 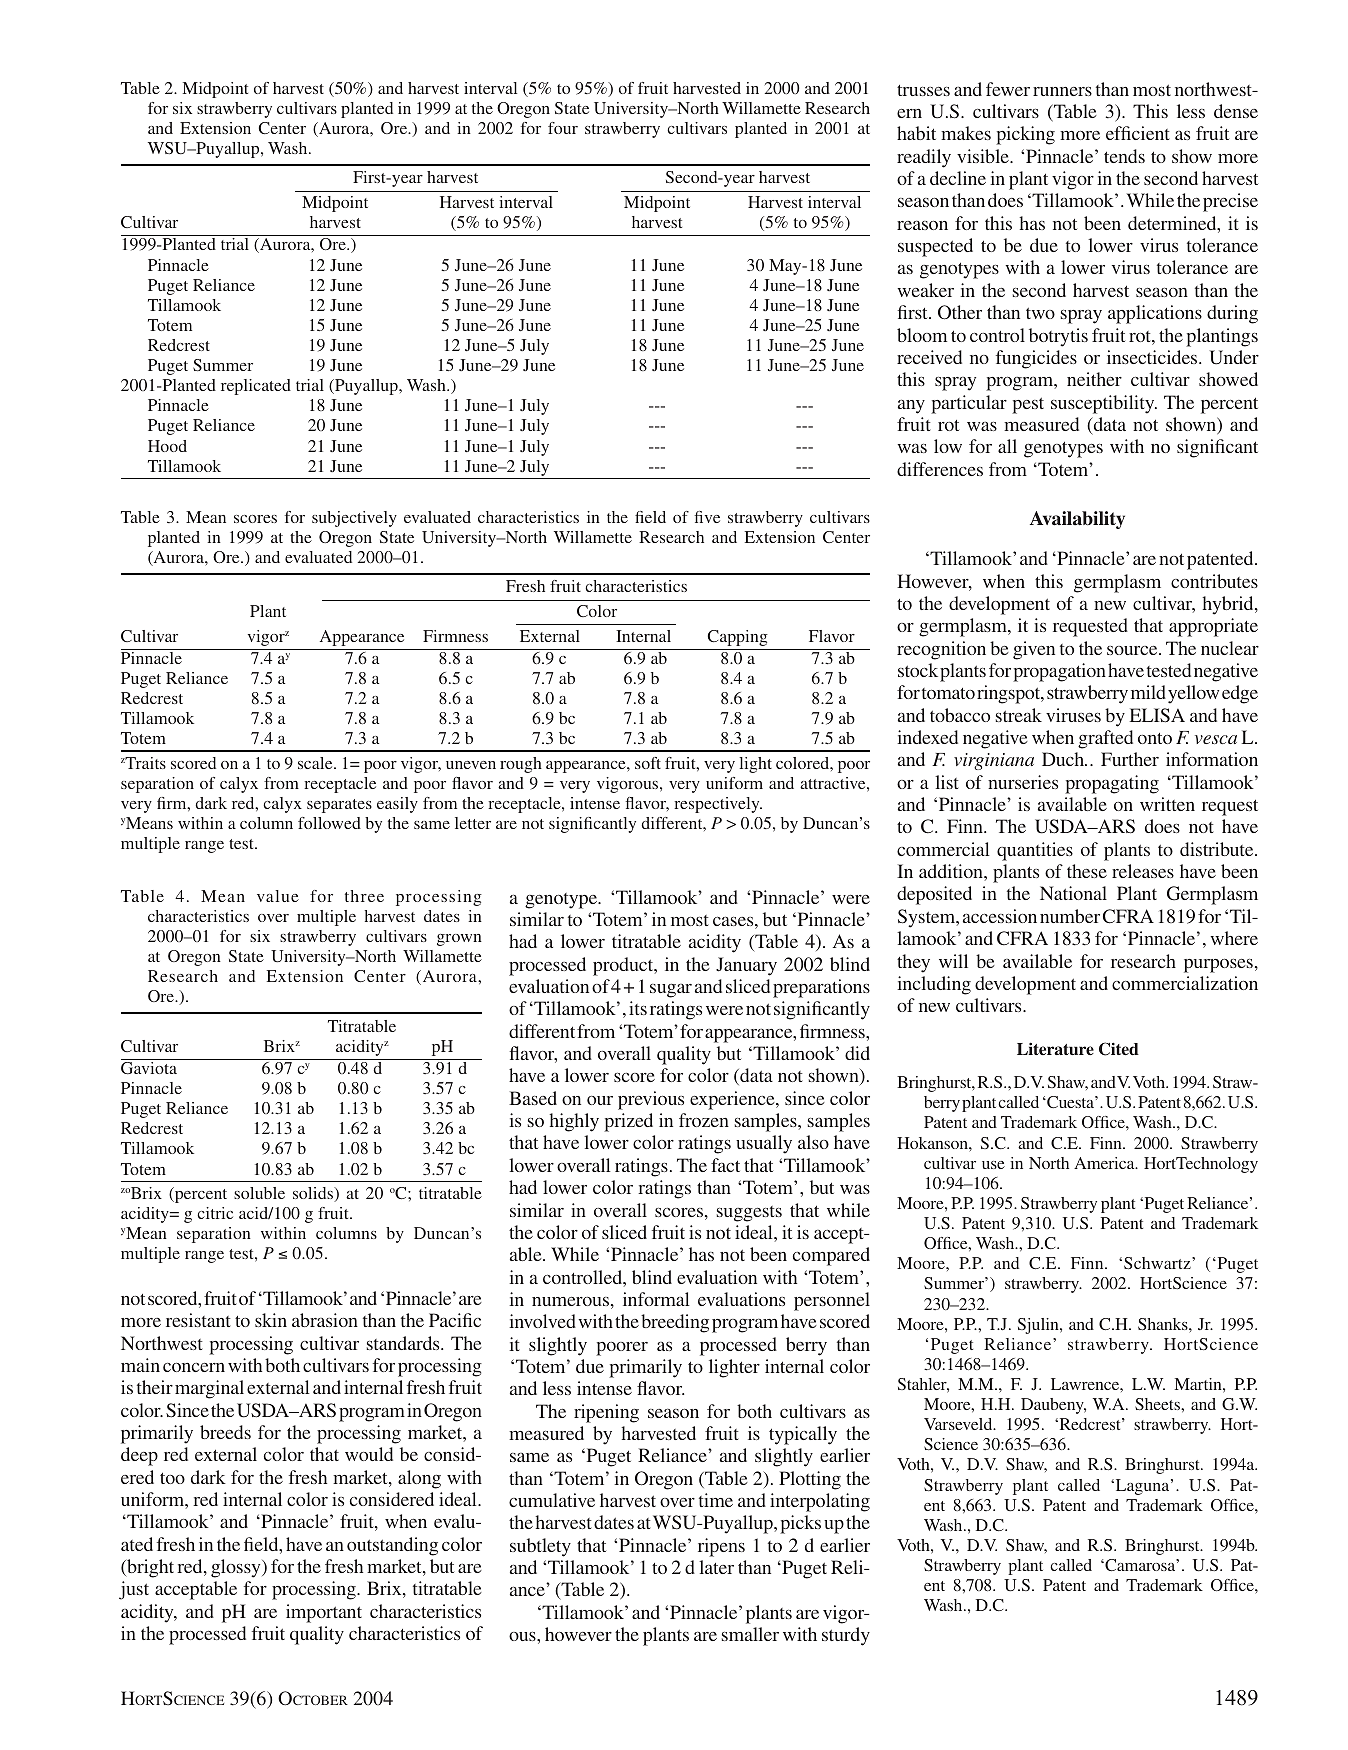 What do you see at coordinates (656, 1299) in the image?
I see `informal` at bounding box center [656, 1299].
